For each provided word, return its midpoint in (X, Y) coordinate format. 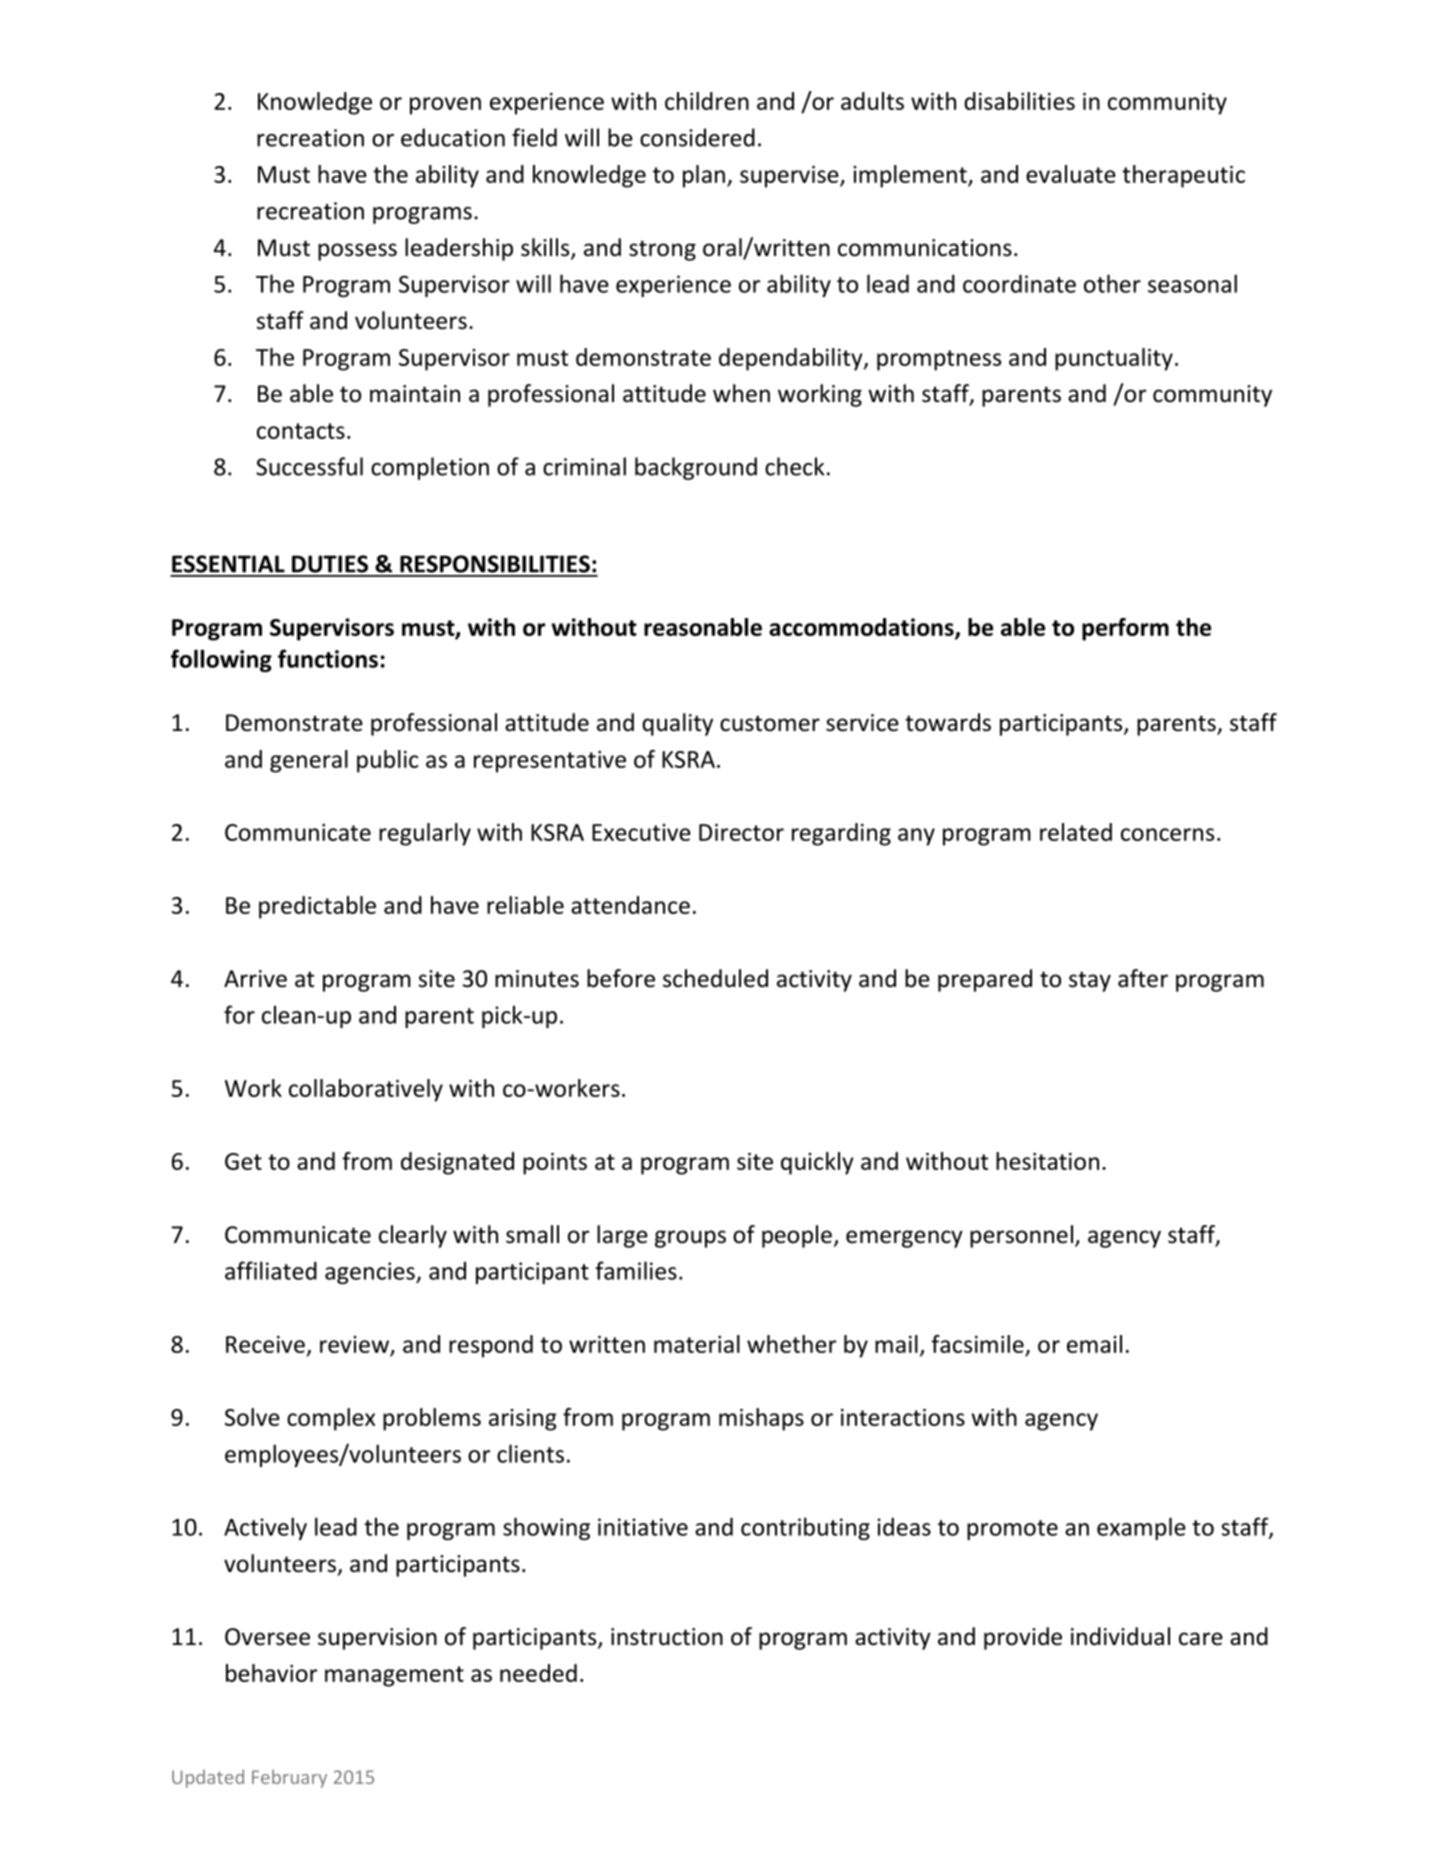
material (697, 1344)
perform (1125, 629)
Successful (309, 466)
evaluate (1071, 174)
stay (1090, 981)
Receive (265, 1344)
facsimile (977, 1344)
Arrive (255, 979)
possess (357, 252)
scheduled (715, 978)
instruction (667, 1637)
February (289, 1778)
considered (697, 137)
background (696, 468)
